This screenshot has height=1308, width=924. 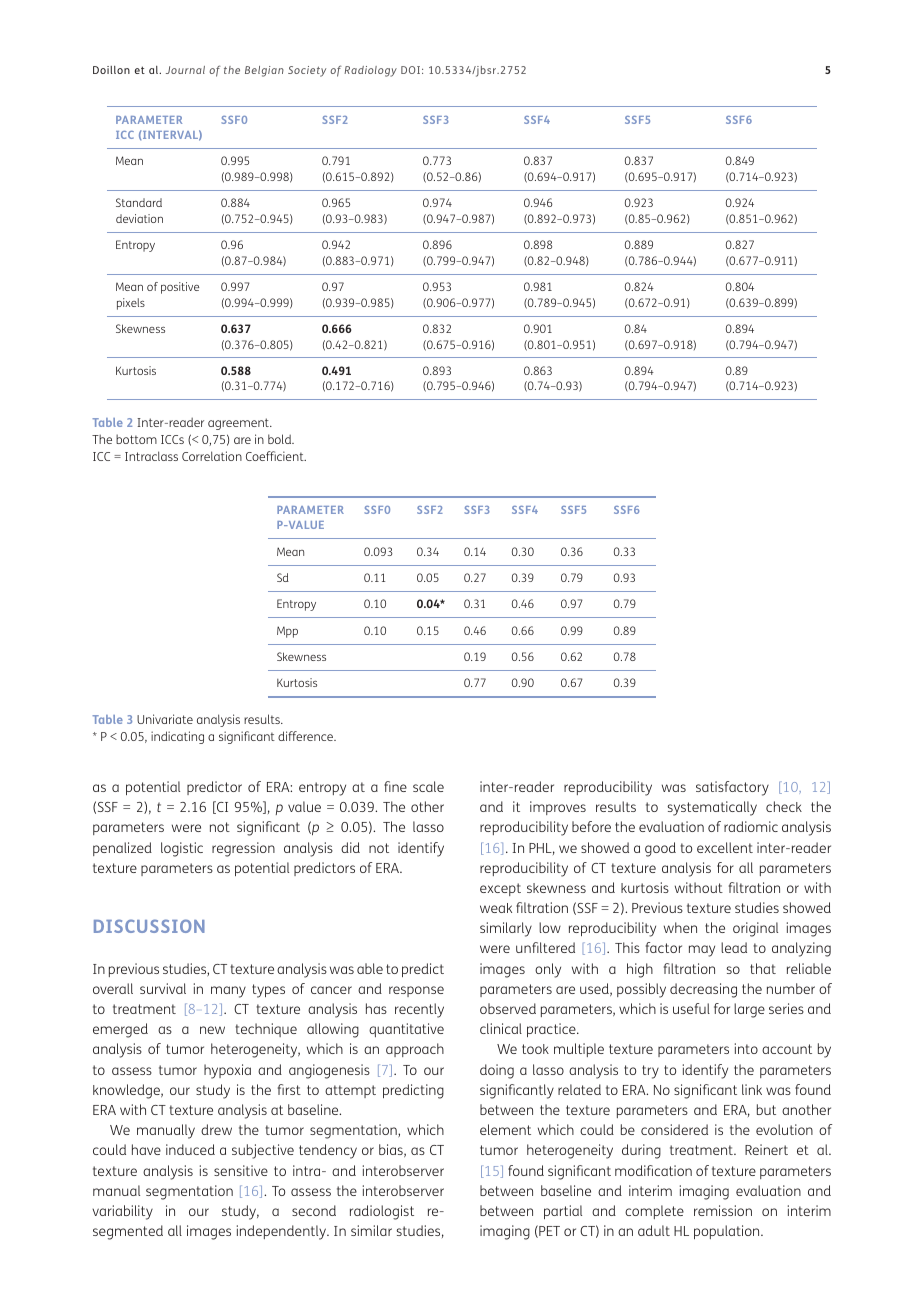 What do you see at coordinates (281, 439) in the screenshot?
I see `bold` at bounding box center [281, 439].
